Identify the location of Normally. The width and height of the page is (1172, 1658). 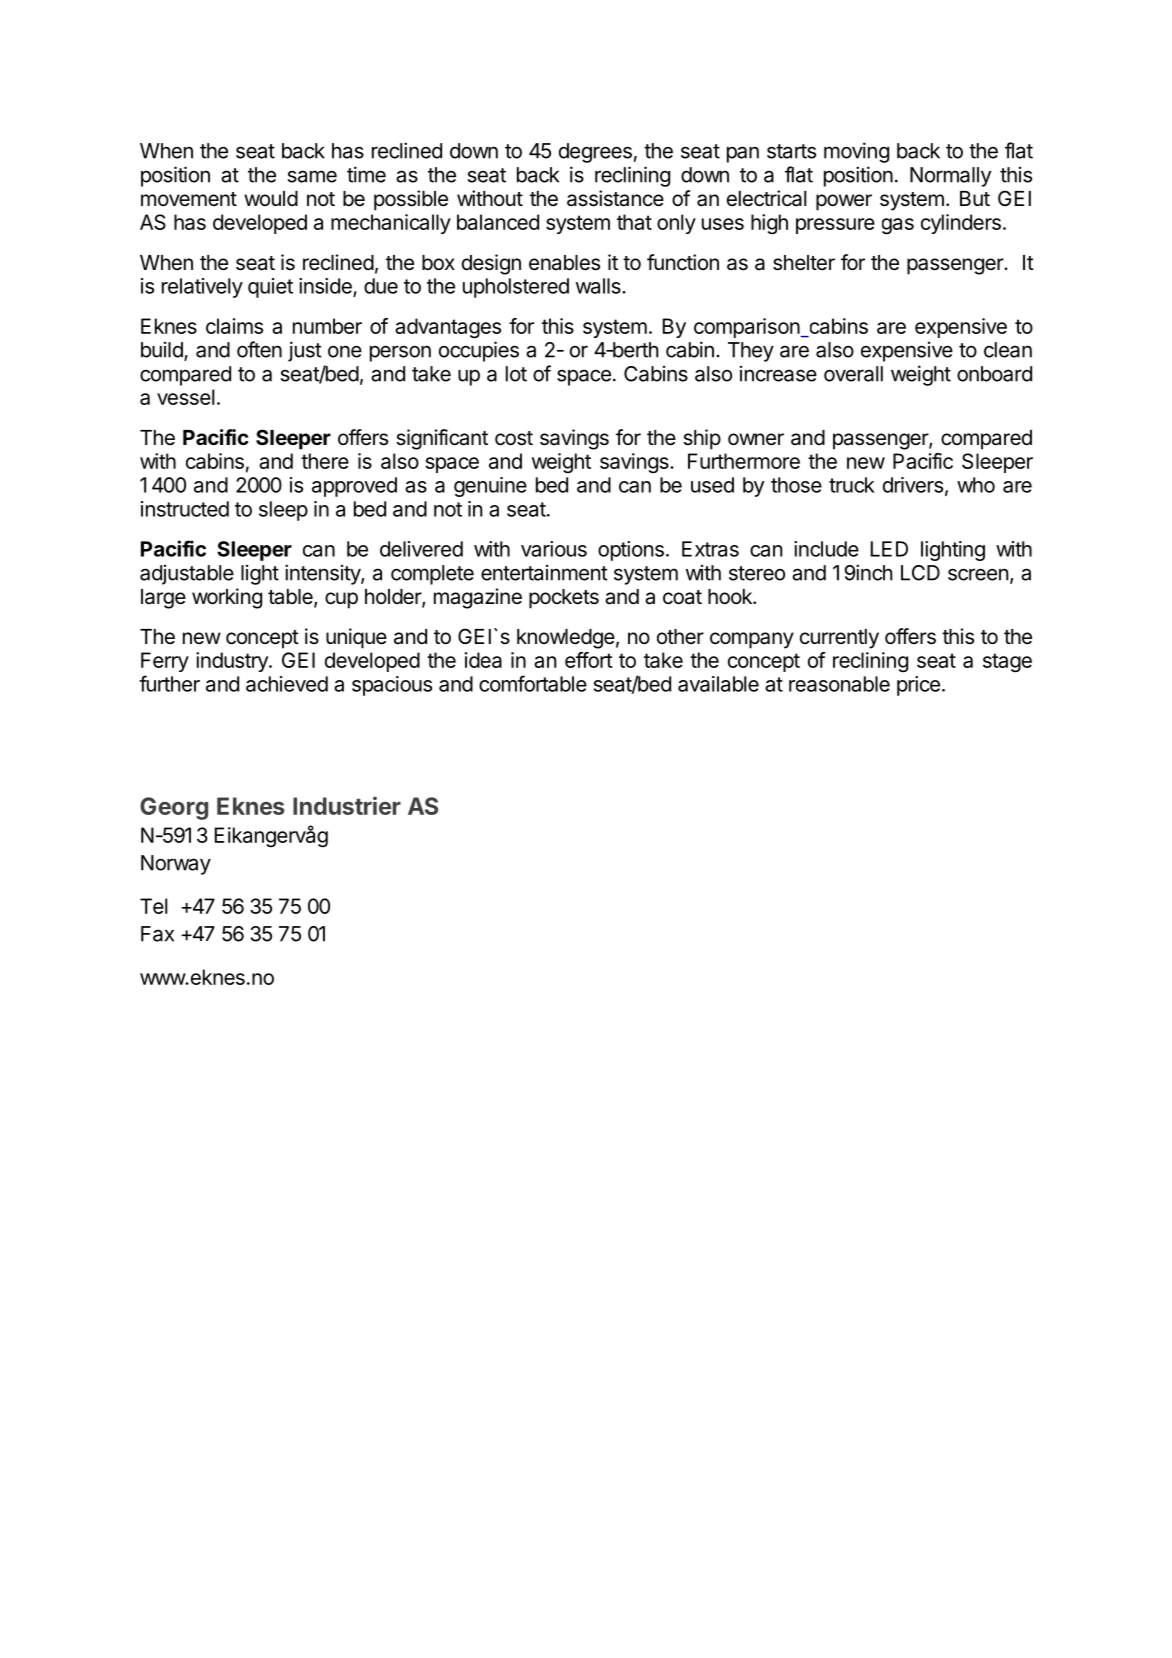
(950, 177).
